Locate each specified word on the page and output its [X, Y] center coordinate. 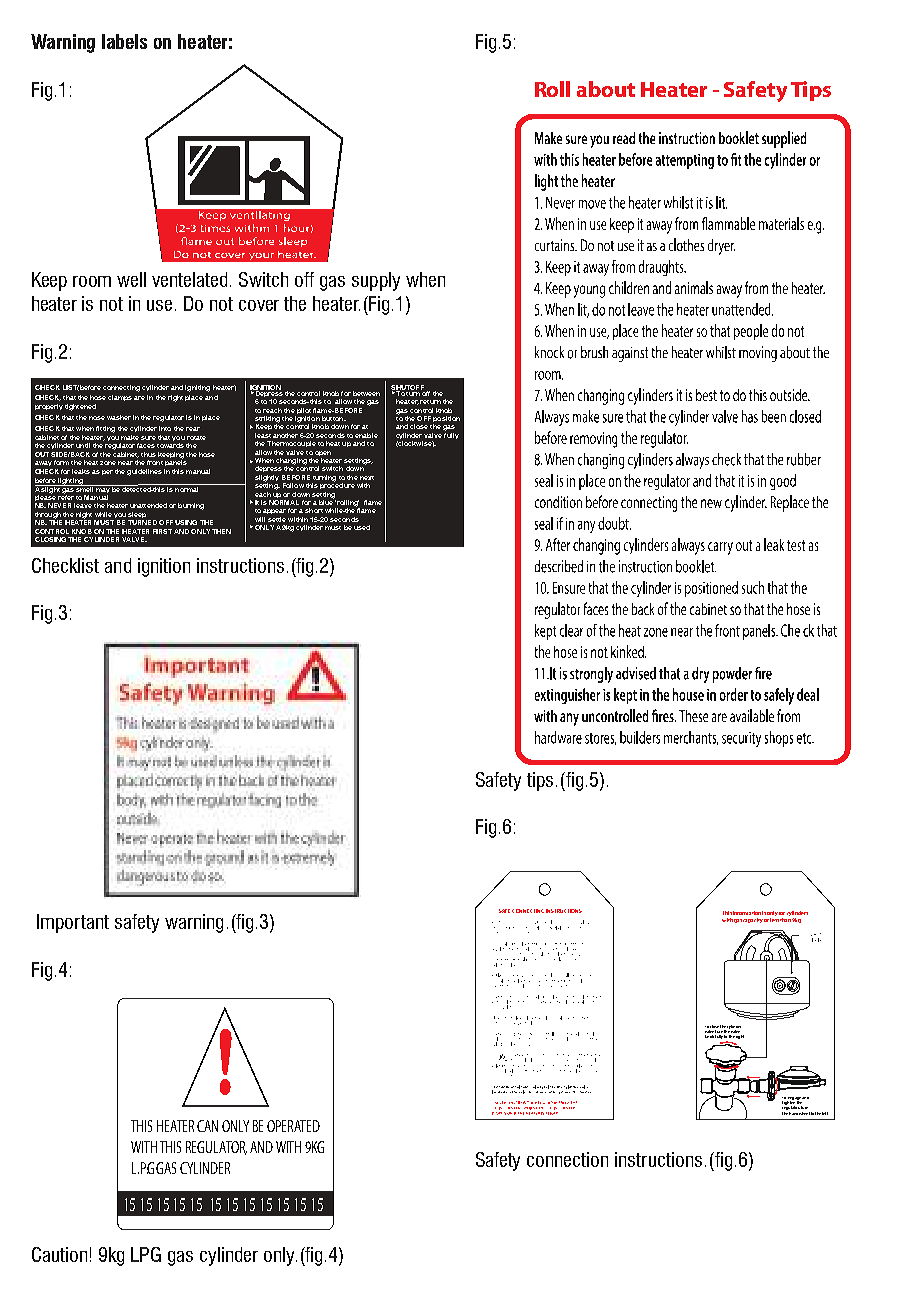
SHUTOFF [407, 388]
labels [124, 41]
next [367, 478]
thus [148, 454]
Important [73, 923]
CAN [207, 1126]
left [825, 1113]
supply [376, 281]
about [606, 89]
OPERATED [293, 1126]
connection [567, 1159]
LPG [146, 1254]
